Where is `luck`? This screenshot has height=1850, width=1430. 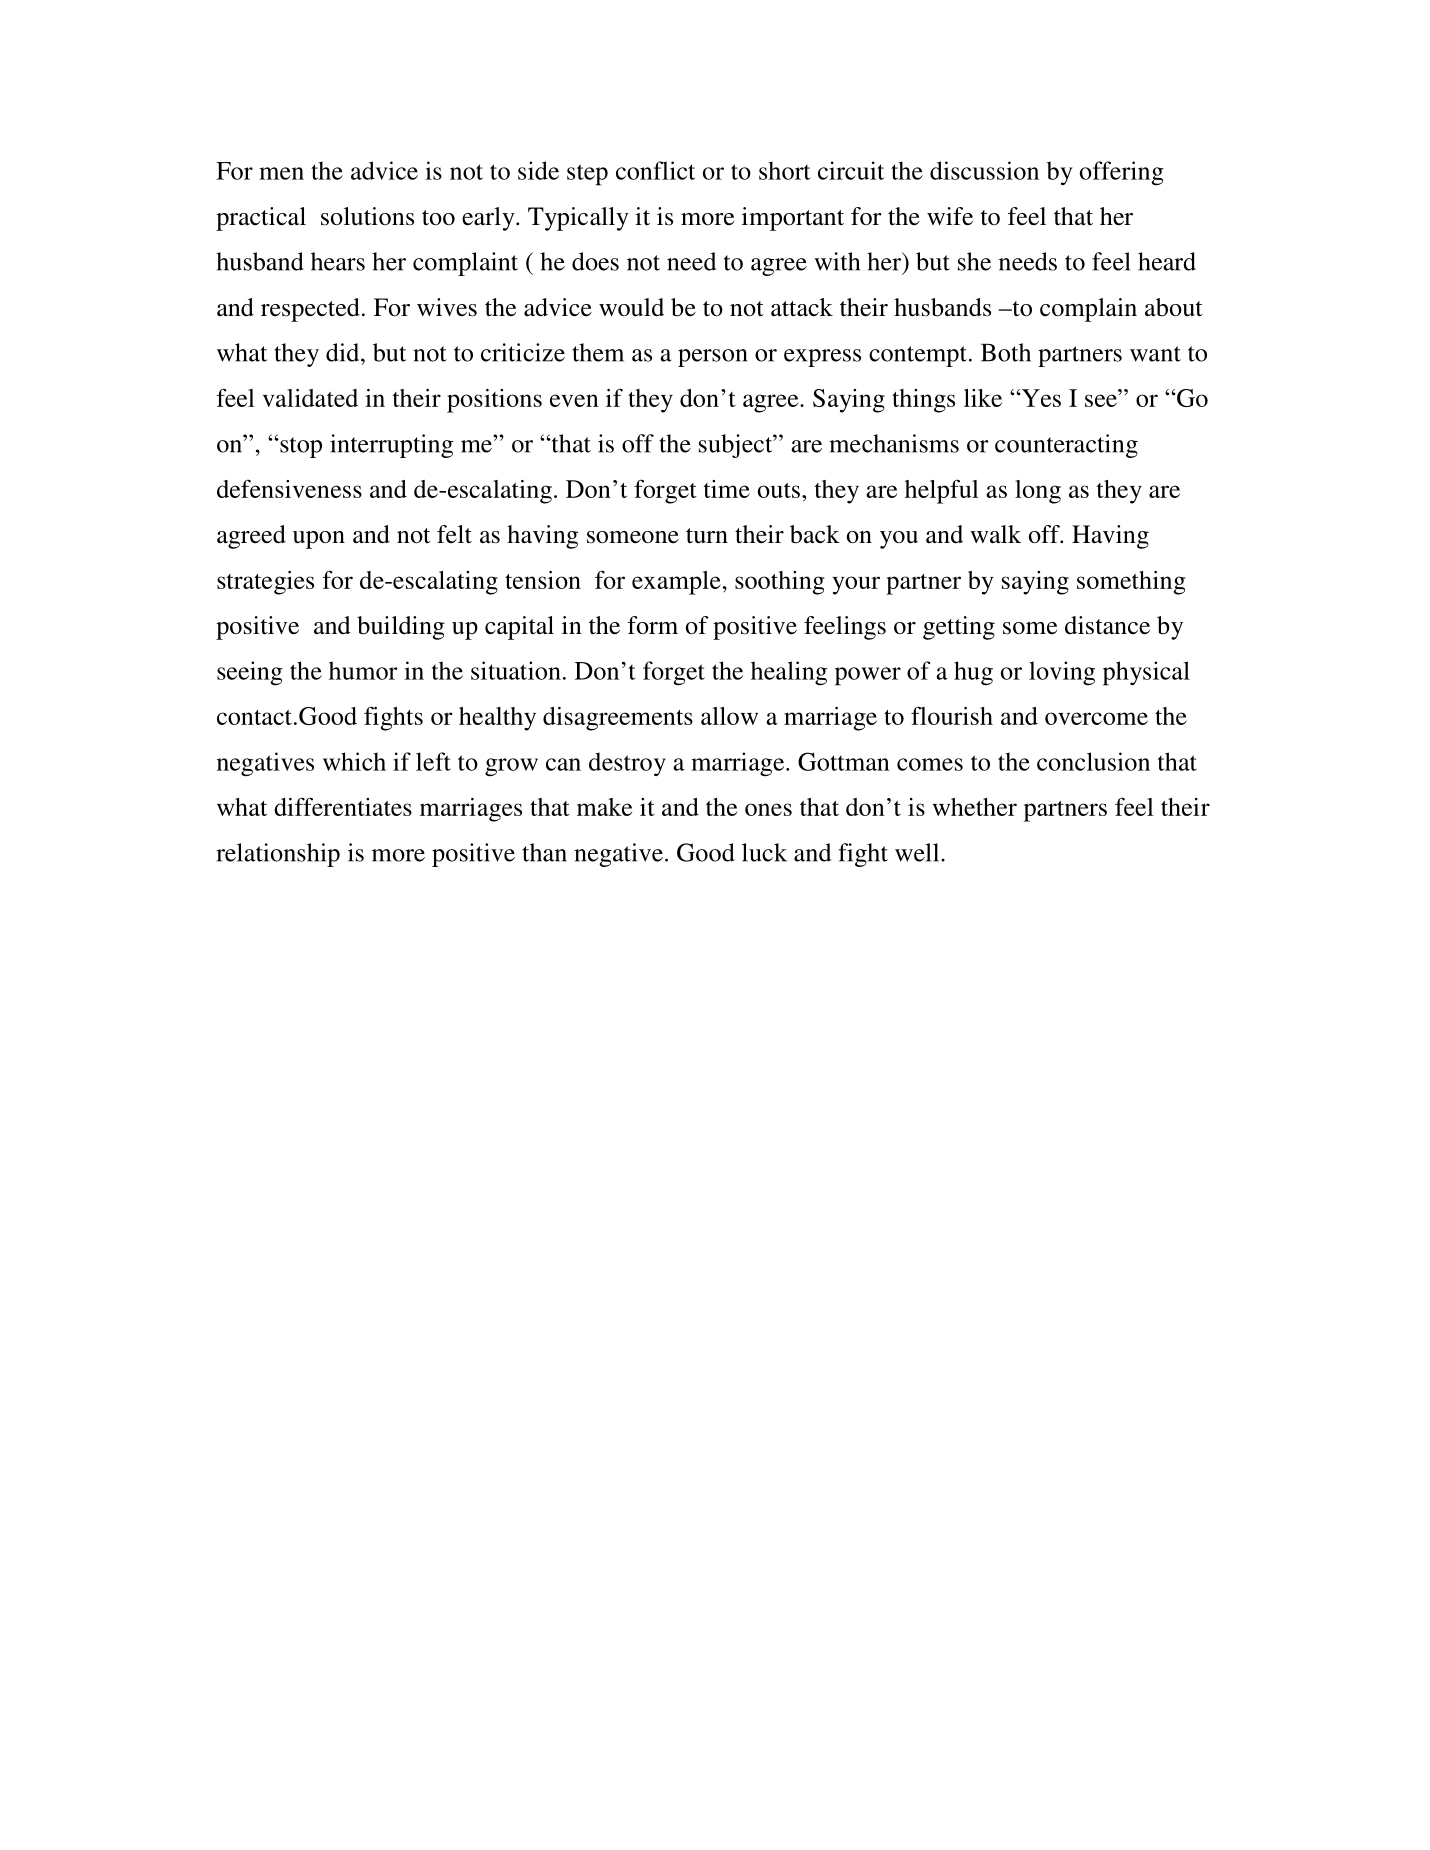 luck is located at coordinates (764, 852).
